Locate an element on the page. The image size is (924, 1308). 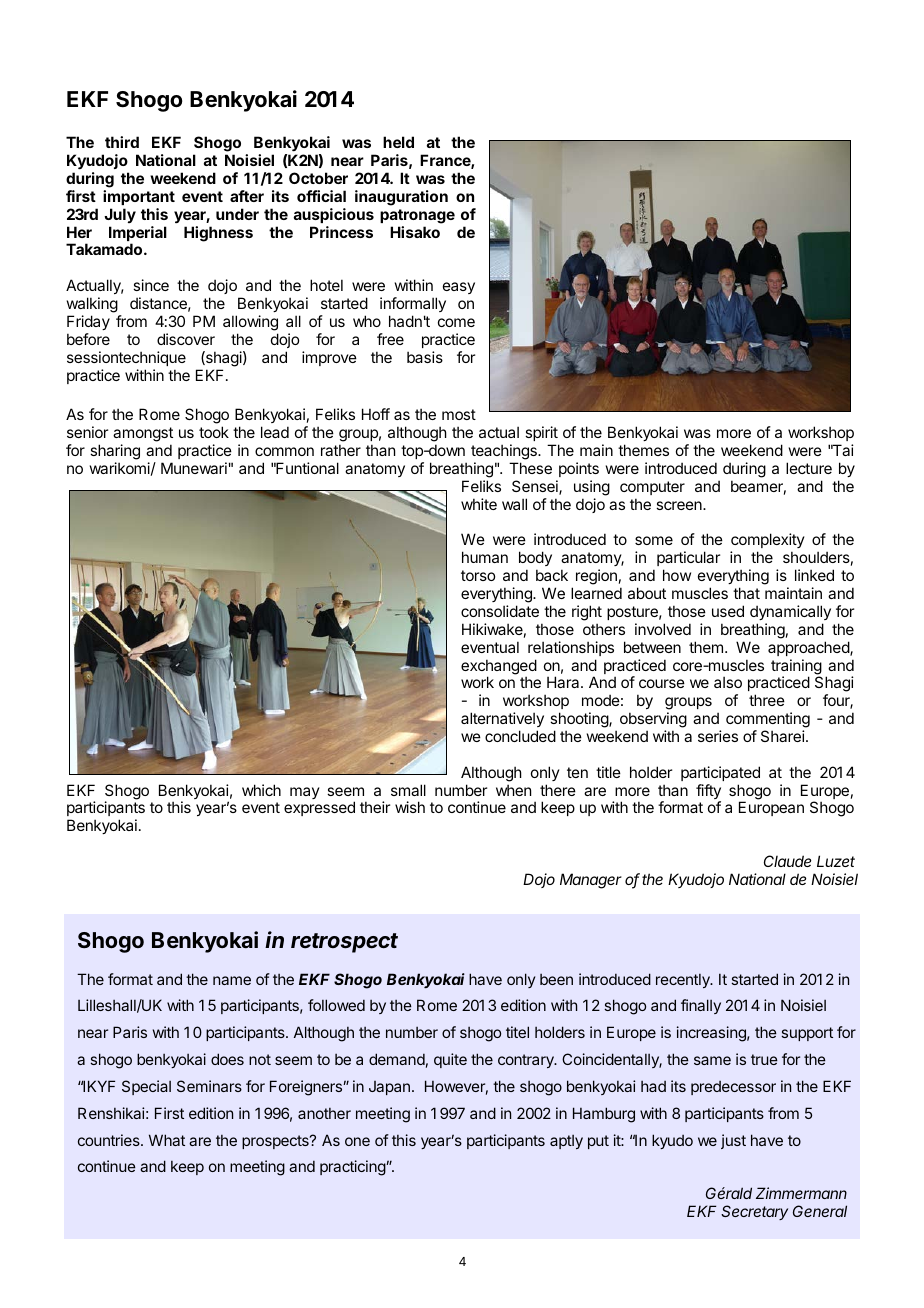
What is located at coordinates (167, 1140).
